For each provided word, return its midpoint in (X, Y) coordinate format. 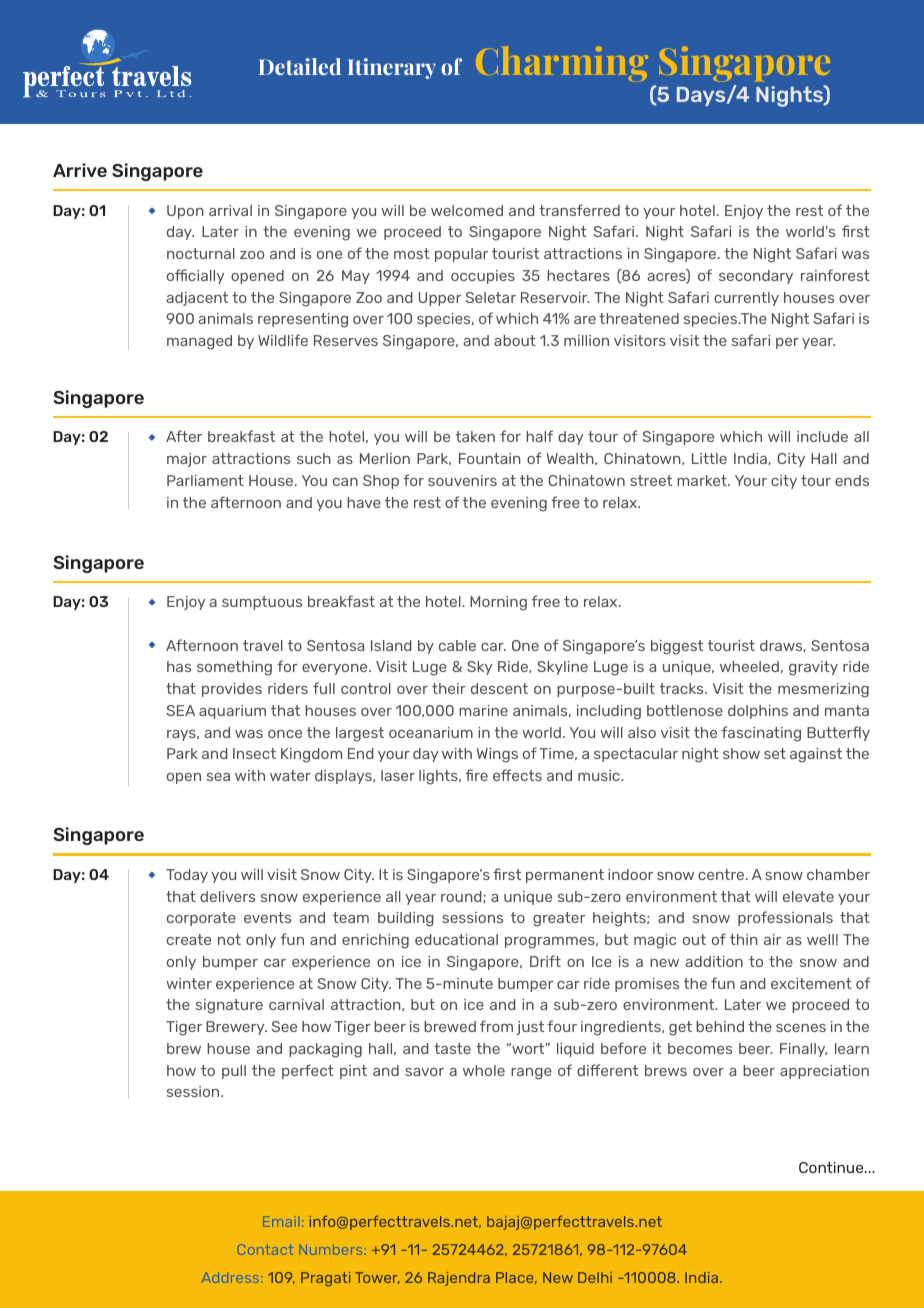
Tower (377, 1278)
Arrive (80, 170)
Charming (562, 64)
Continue (832, 1167)
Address (232, 1277)
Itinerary (392, 68)
